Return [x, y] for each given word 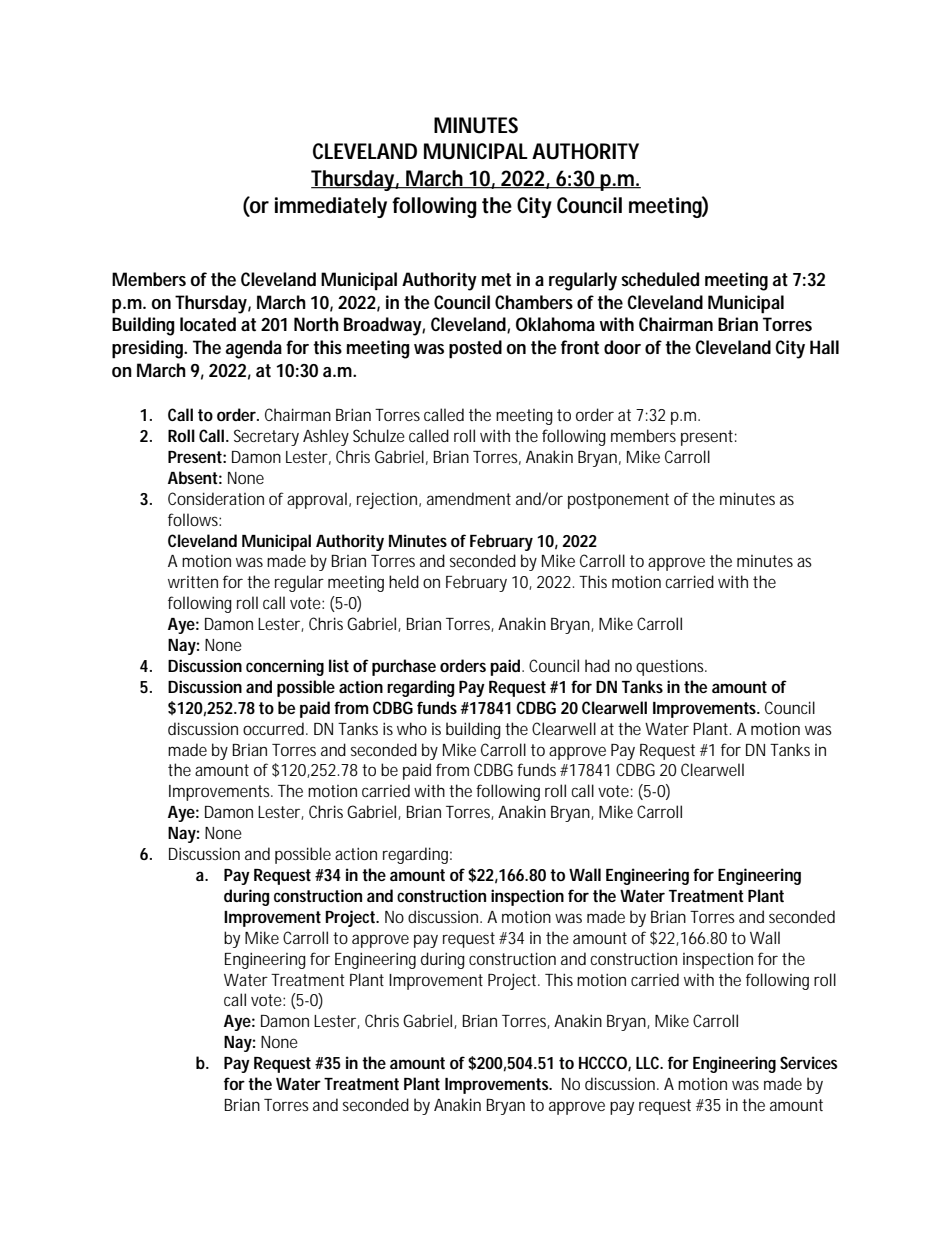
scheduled [660, 279]
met [496, 280]
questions [671, 668]
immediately [331, 207]
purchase [404, 667]
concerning [285, 667]
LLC [649, 1062]
